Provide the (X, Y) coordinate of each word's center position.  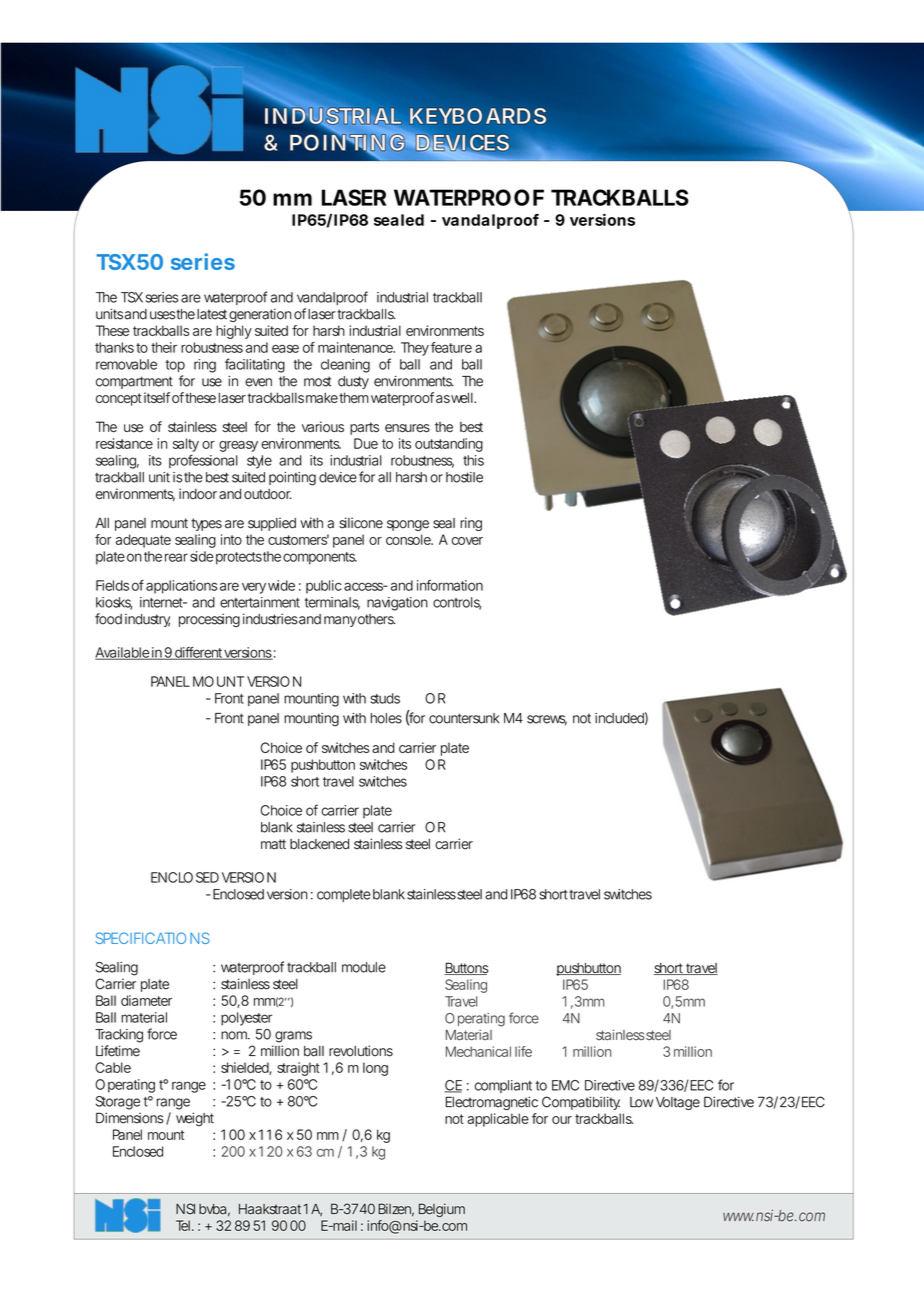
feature (451, 347)
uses (163, 315)
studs (385, 698)
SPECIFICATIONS (153, 938)
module (364, 967)
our (562, 1120)
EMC (565, 1085)
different (198, 653)
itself (157, 397)
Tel (183, 1225)
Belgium (442, 1210)
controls (457, 603)
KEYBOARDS (478, 116)
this (473, 460)
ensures (407, 428)
